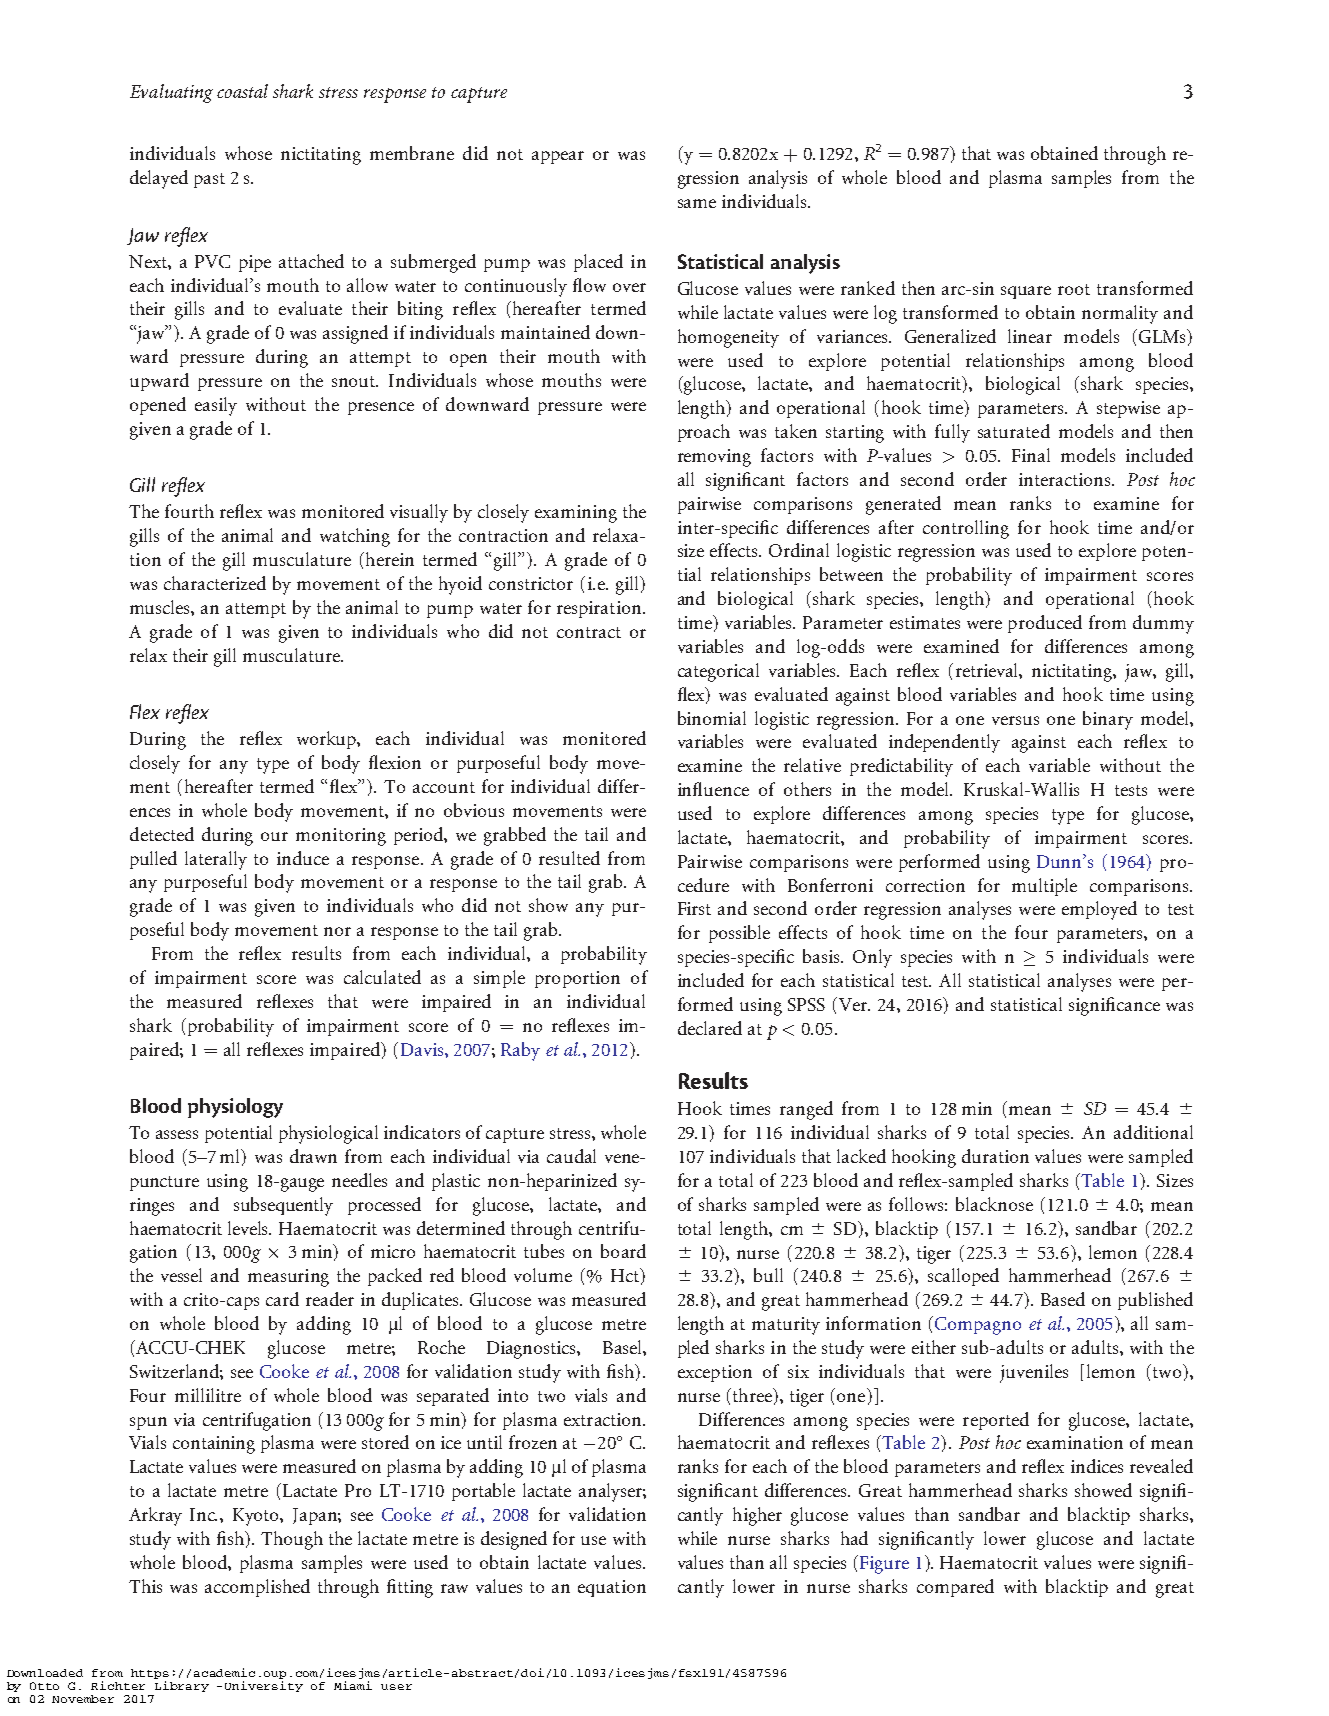 This image has height=1716, width=1329. I want to click on assess, so click(177, 1134).
